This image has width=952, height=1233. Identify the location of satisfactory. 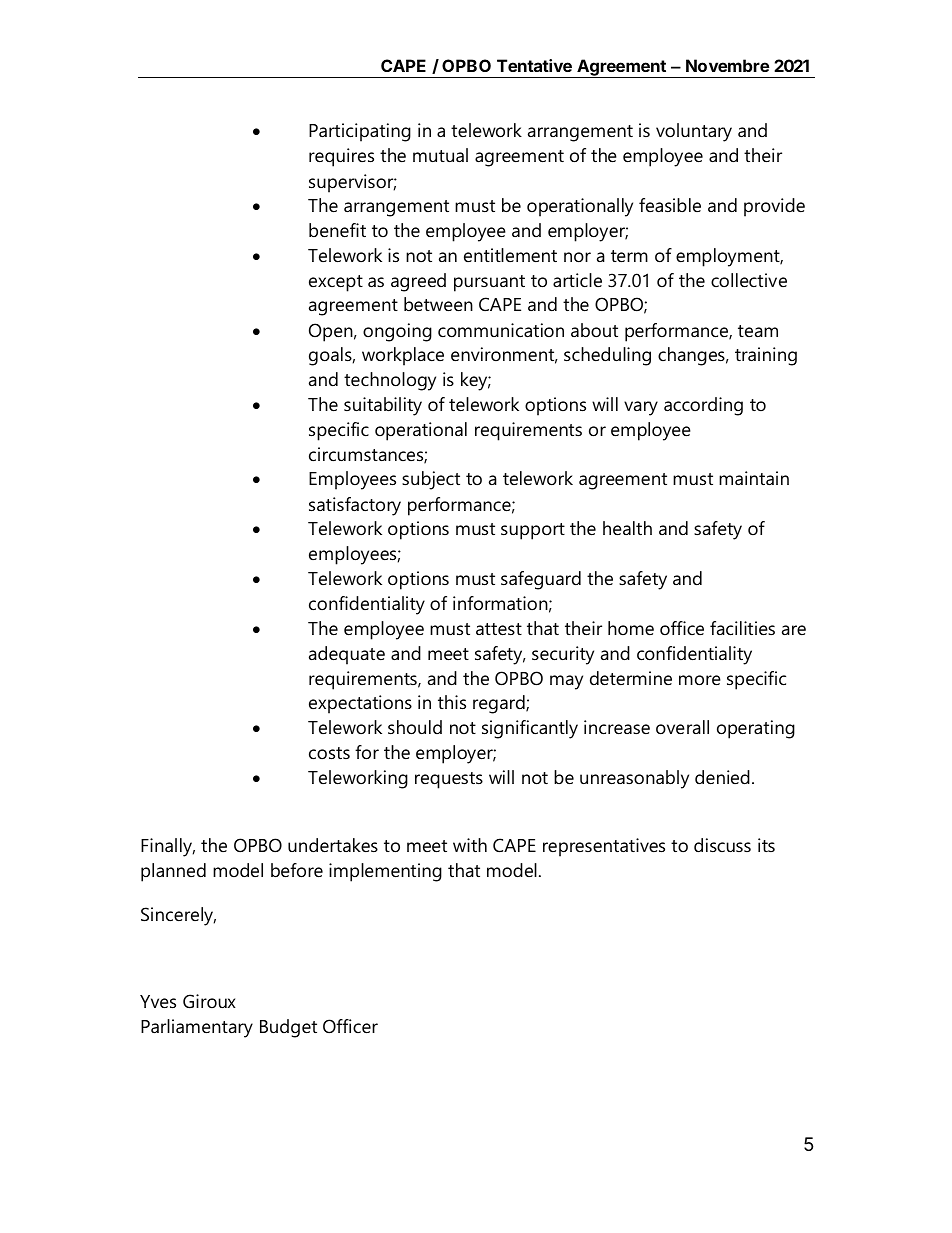
(355, 506).
